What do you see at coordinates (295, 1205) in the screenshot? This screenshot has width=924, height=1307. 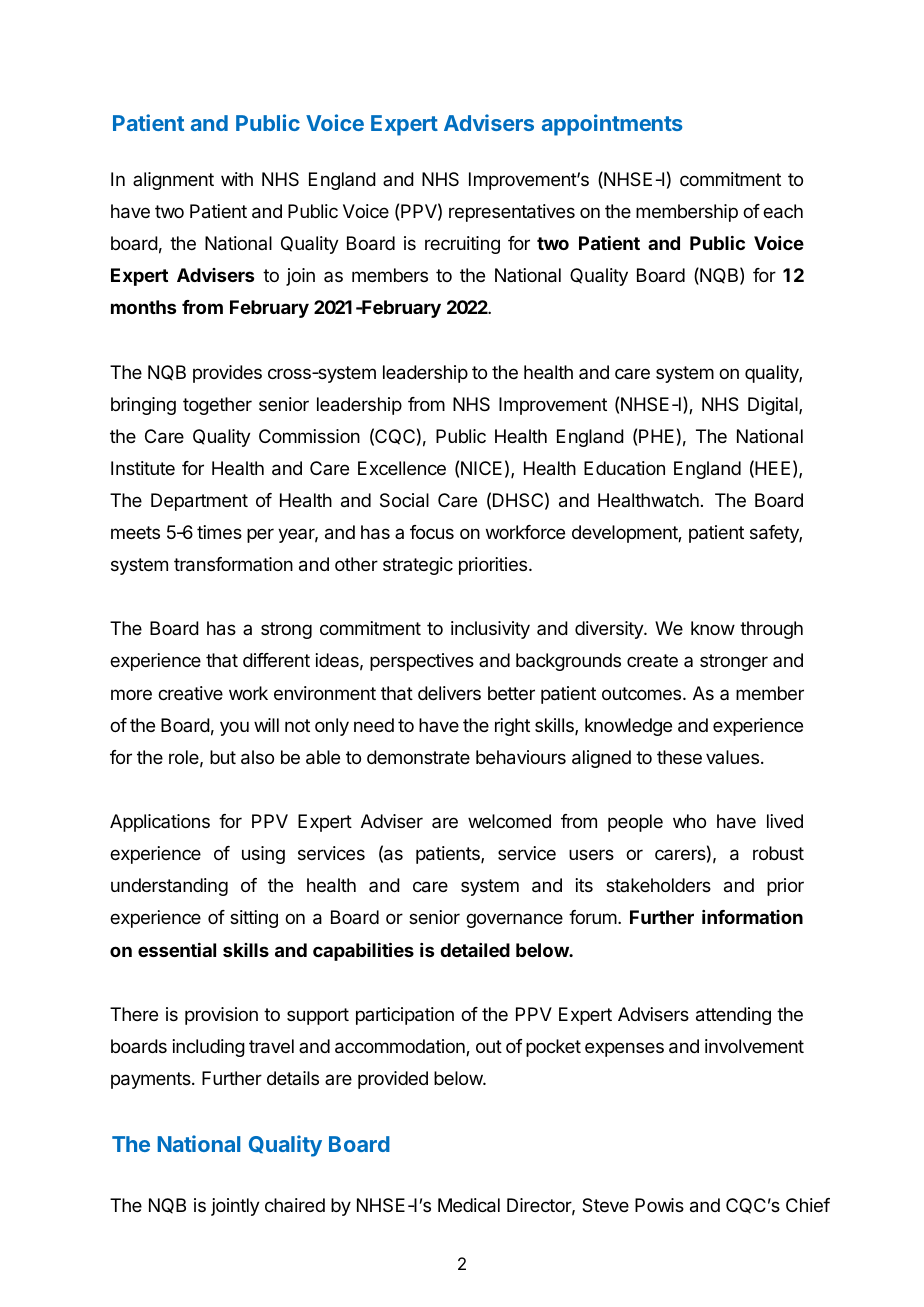 I see `chaired` at bounding box center [295, 1205].
